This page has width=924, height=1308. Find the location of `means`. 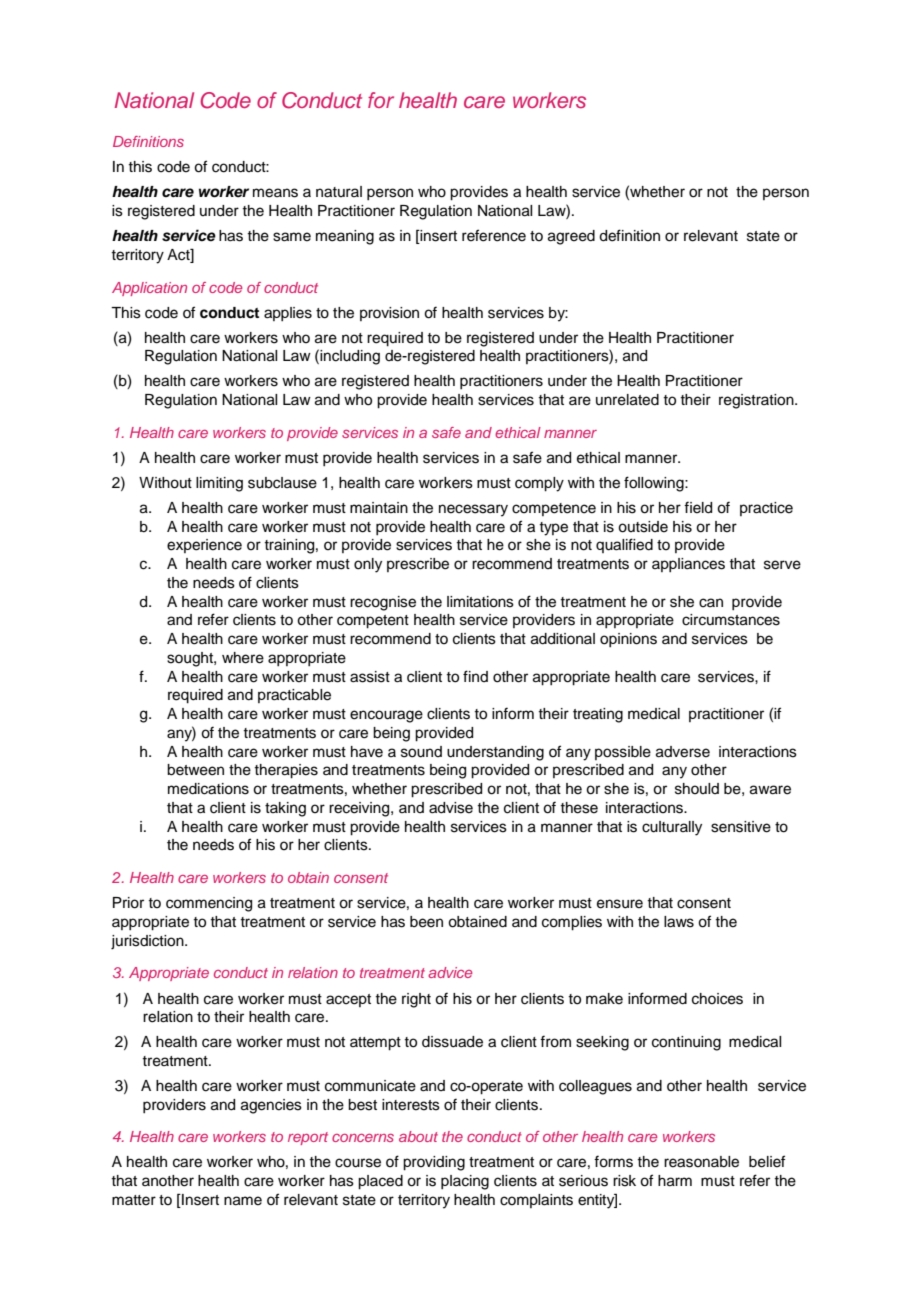

means is located at coordinates (275, 193).
